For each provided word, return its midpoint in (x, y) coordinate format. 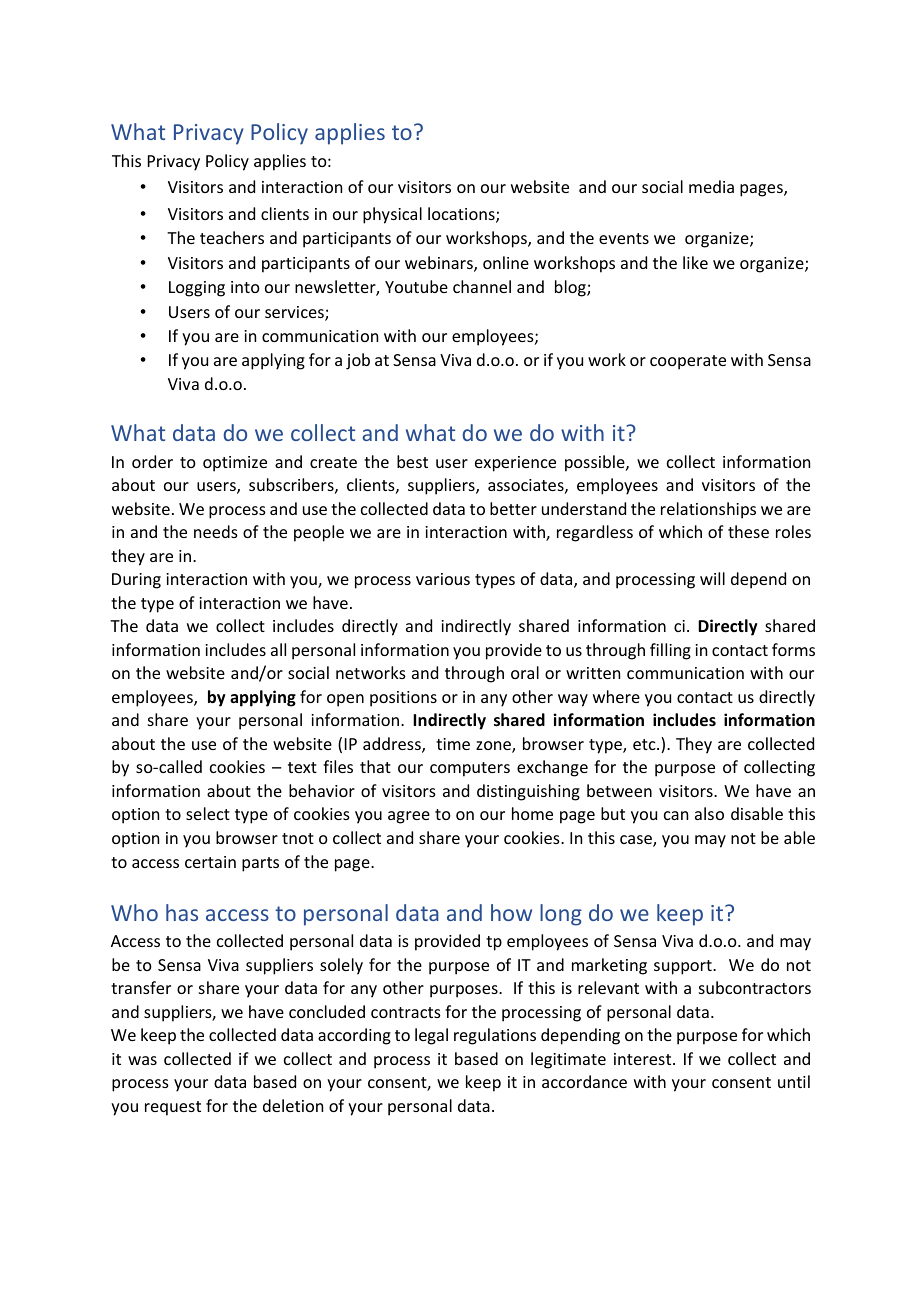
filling (670, 651)
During (136, 581)
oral (525, 672)
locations (462, 215)
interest (644, 1059)
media (711, 186)
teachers (232, 237)
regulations (495, 1036)
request (173, 1108)
